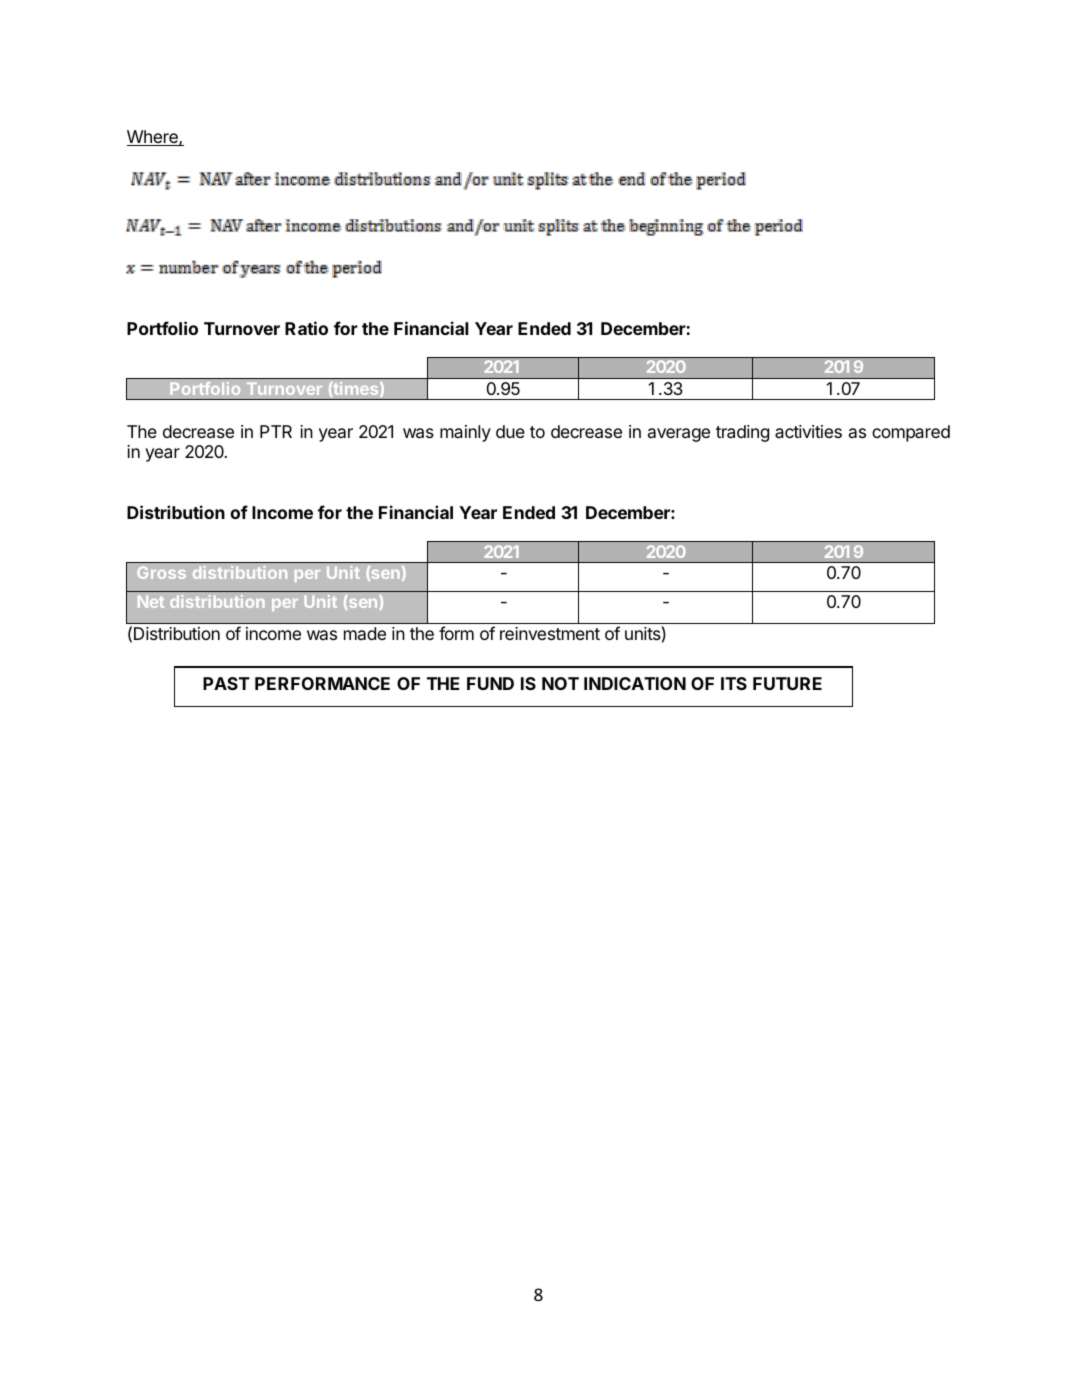 This screenshot has width=1077, height=1394. What do you see at coordinates (550, 633) in the screenshot?
I see `reinvestment` at bounding box center [550, 633].
